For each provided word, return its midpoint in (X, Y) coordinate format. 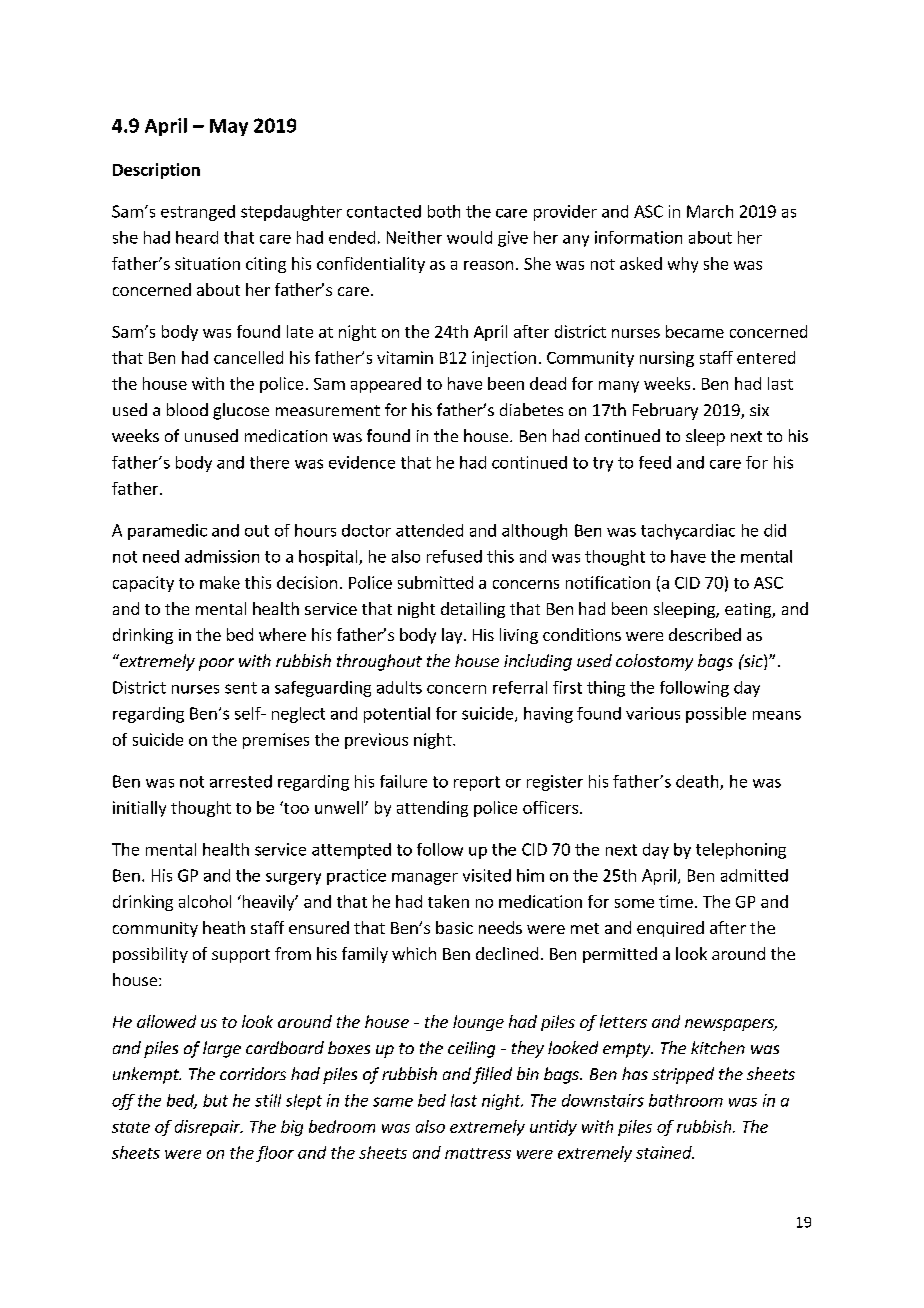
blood (187, 409)
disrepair (209, 1128)
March (710, 211)
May (229, 127)
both (444, 211)
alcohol (205, 901)
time (676, 901)
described (705, 634)
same (393, 1102)
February (665, 411)
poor (216, 664)
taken (448, 901)
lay (453, 636)
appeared (386, 385)
